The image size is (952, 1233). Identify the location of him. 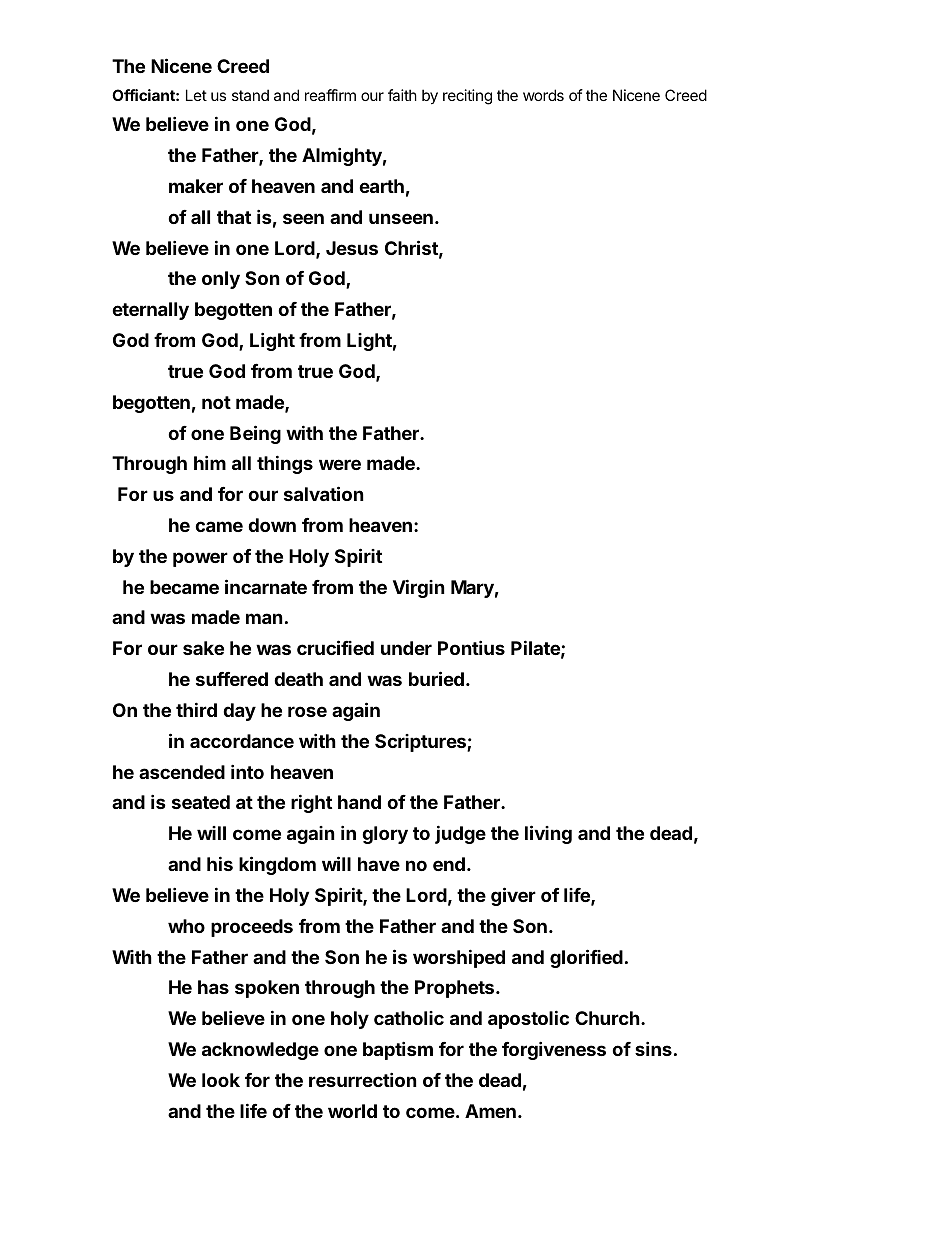
(210, 462).
